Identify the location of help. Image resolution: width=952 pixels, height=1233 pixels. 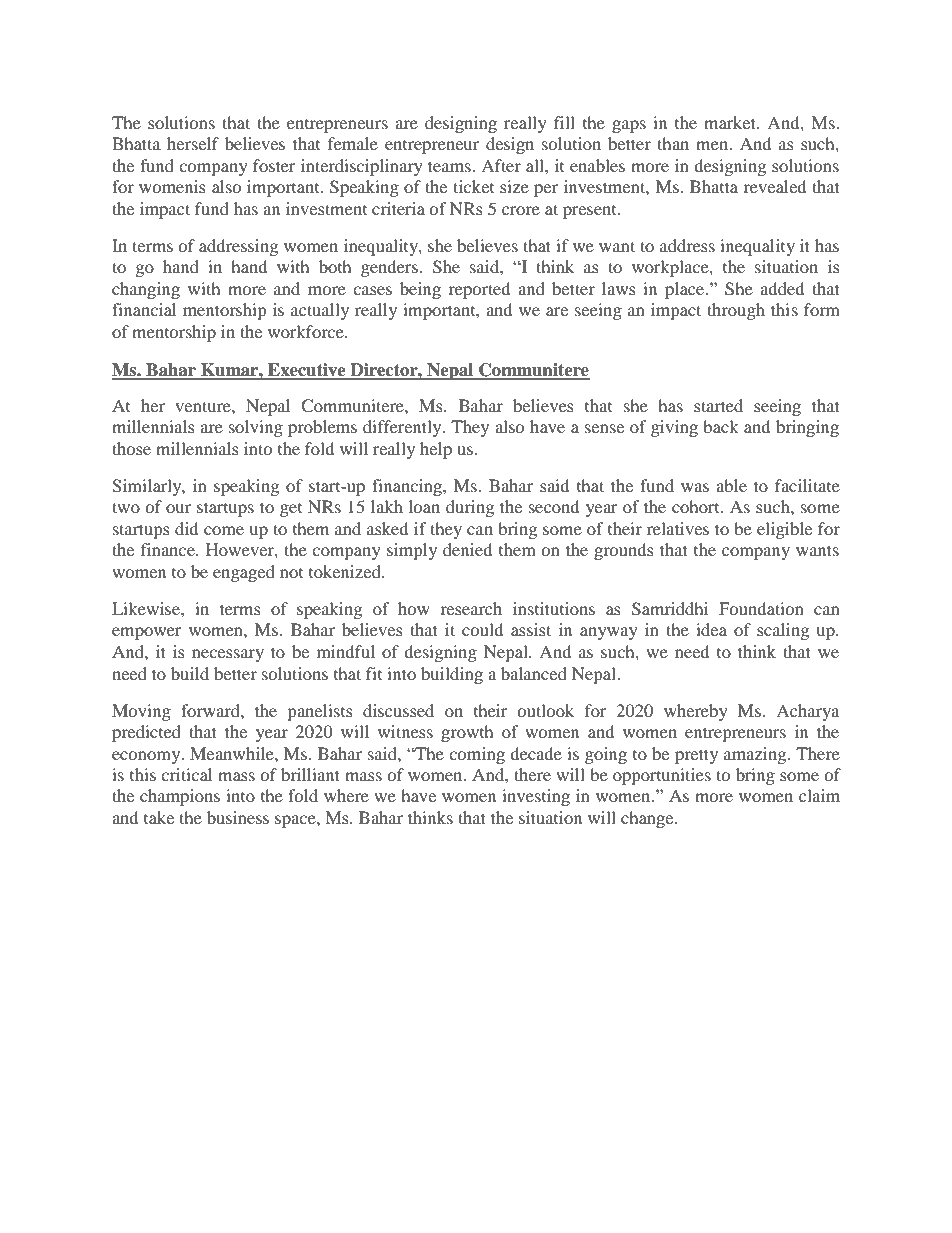
(436, 450).
